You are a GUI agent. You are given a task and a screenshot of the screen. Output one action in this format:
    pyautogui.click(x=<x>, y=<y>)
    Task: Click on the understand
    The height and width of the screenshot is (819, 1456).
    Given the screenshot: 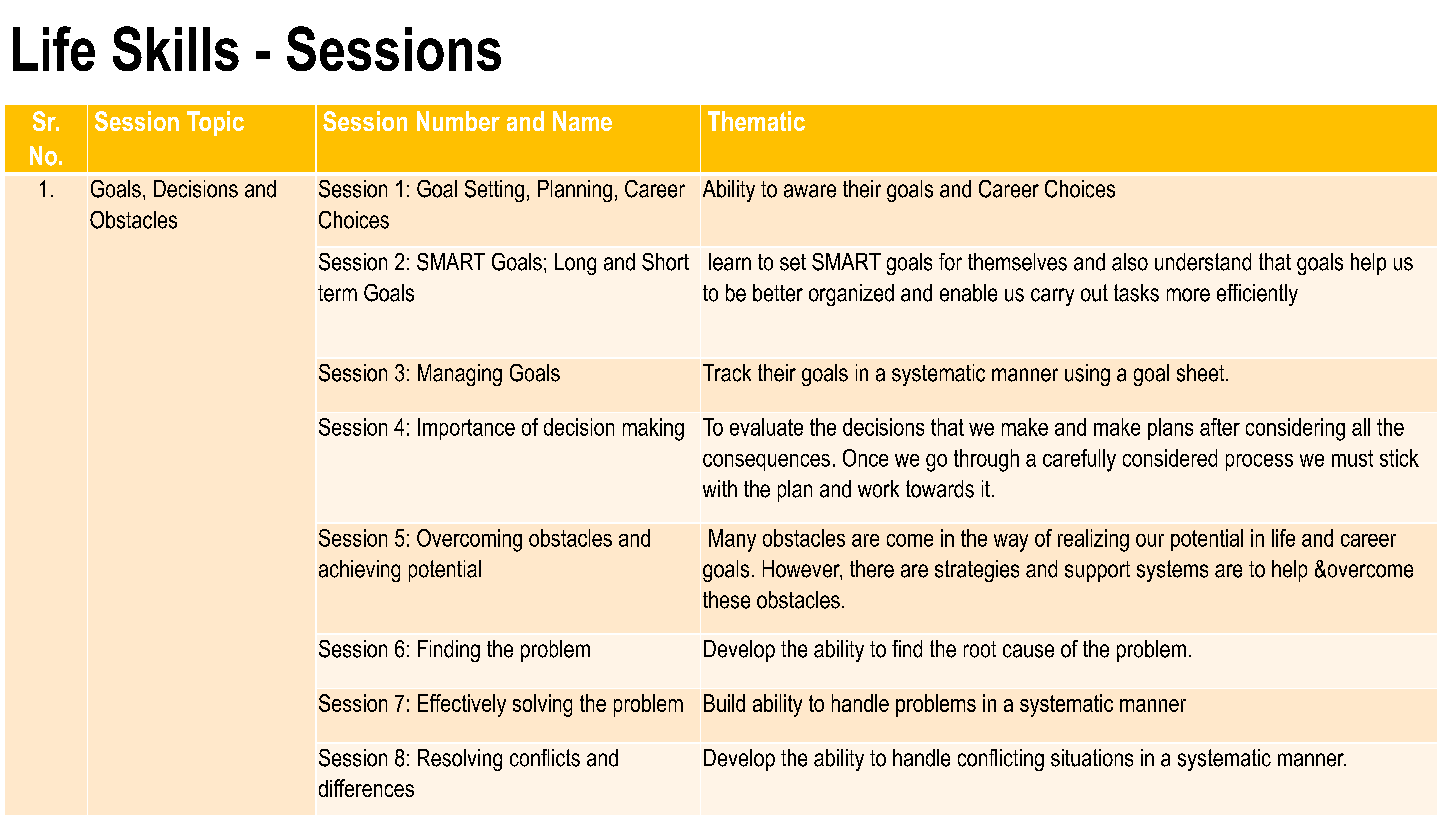 What is the action you would take?
    pyautogui.click(x=1203, y=262)
